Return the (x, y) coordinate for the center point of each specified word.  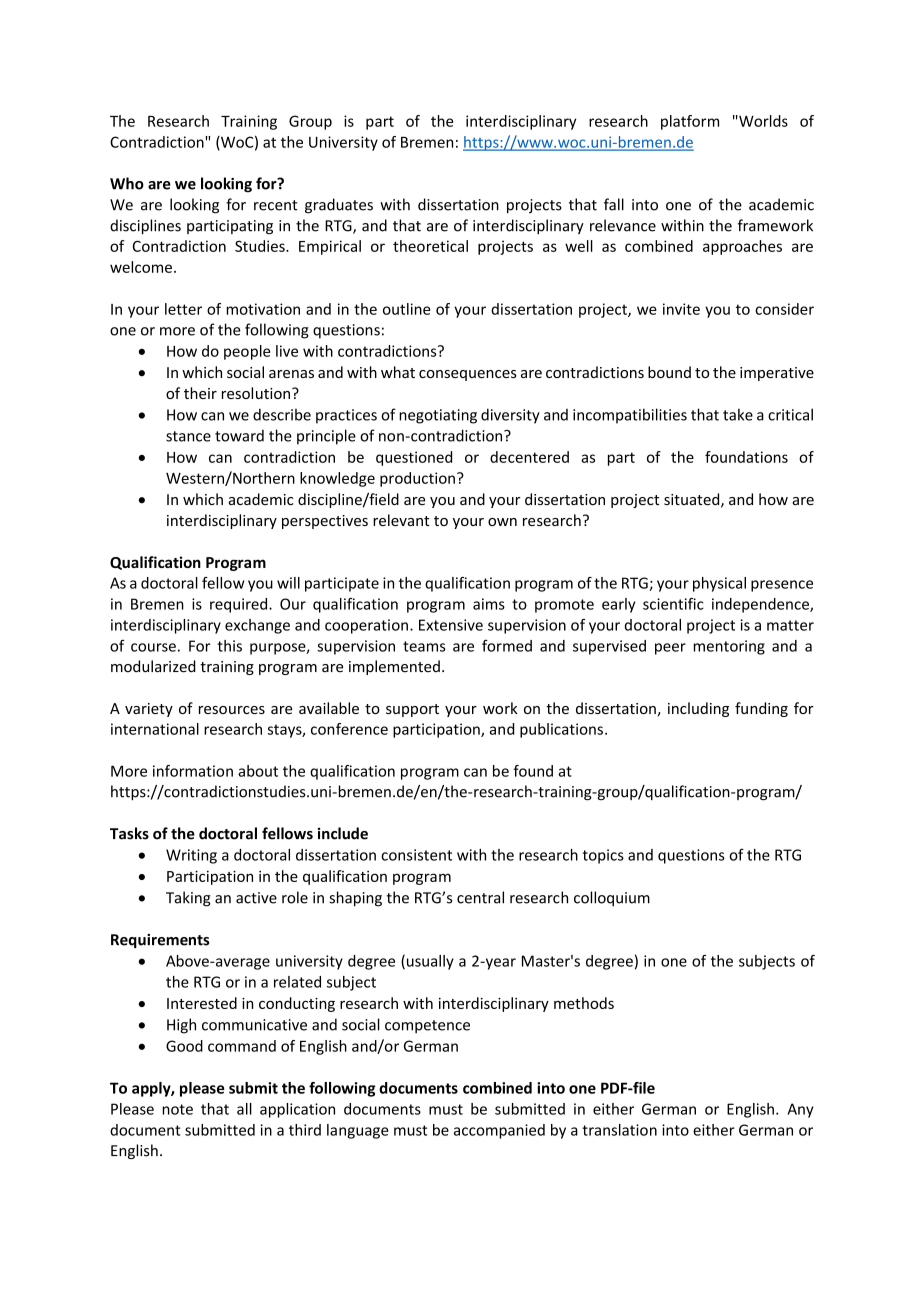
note (177, 1109)
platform (690, 122)
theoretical (430, 246)
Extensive (451, 625)
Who (127, 183)
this (229, 646)
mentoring (729, 647)
